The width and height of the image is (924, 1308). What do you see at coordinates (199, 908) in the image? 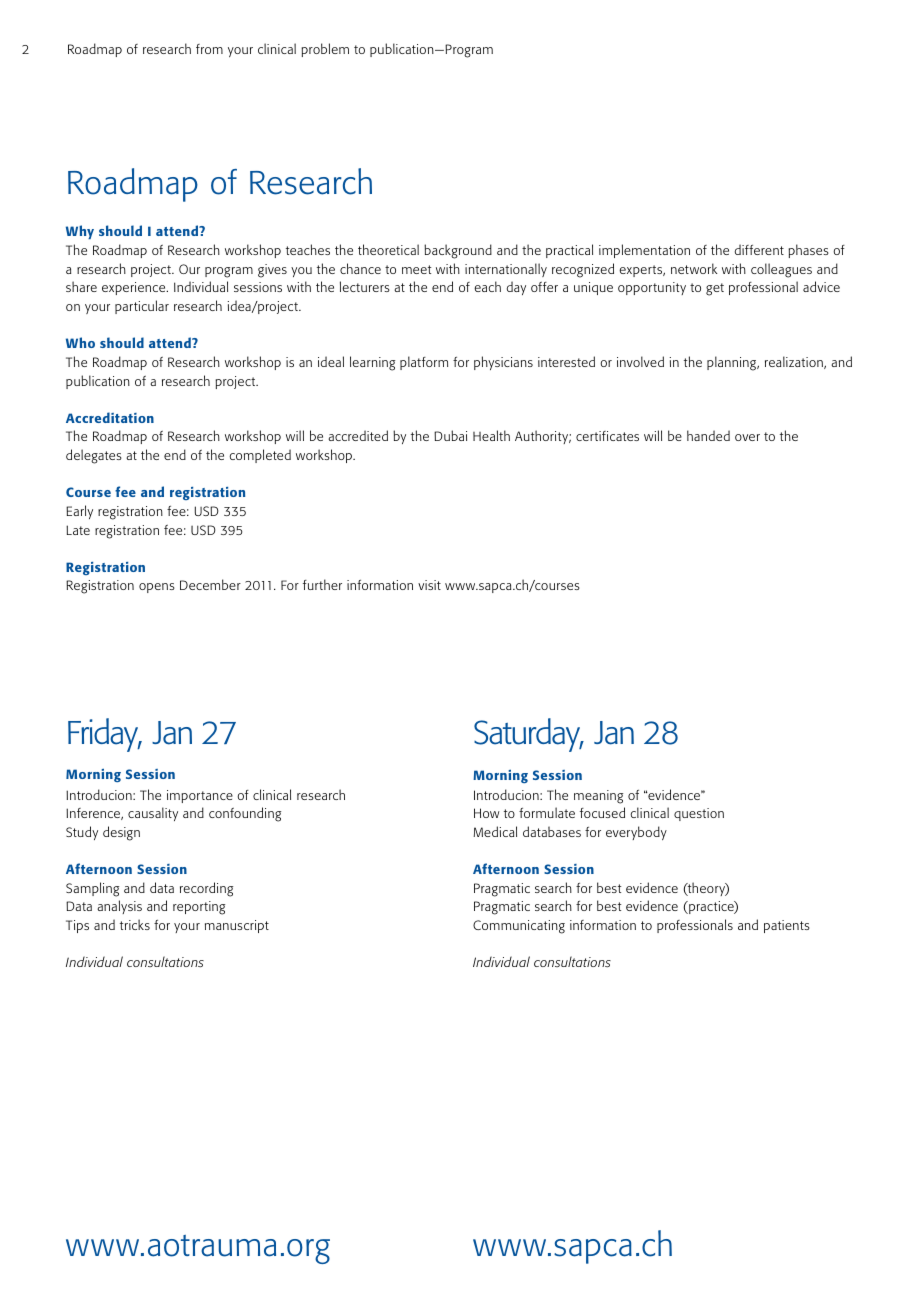
I see `reporting` at bounding box center [199, 908].
